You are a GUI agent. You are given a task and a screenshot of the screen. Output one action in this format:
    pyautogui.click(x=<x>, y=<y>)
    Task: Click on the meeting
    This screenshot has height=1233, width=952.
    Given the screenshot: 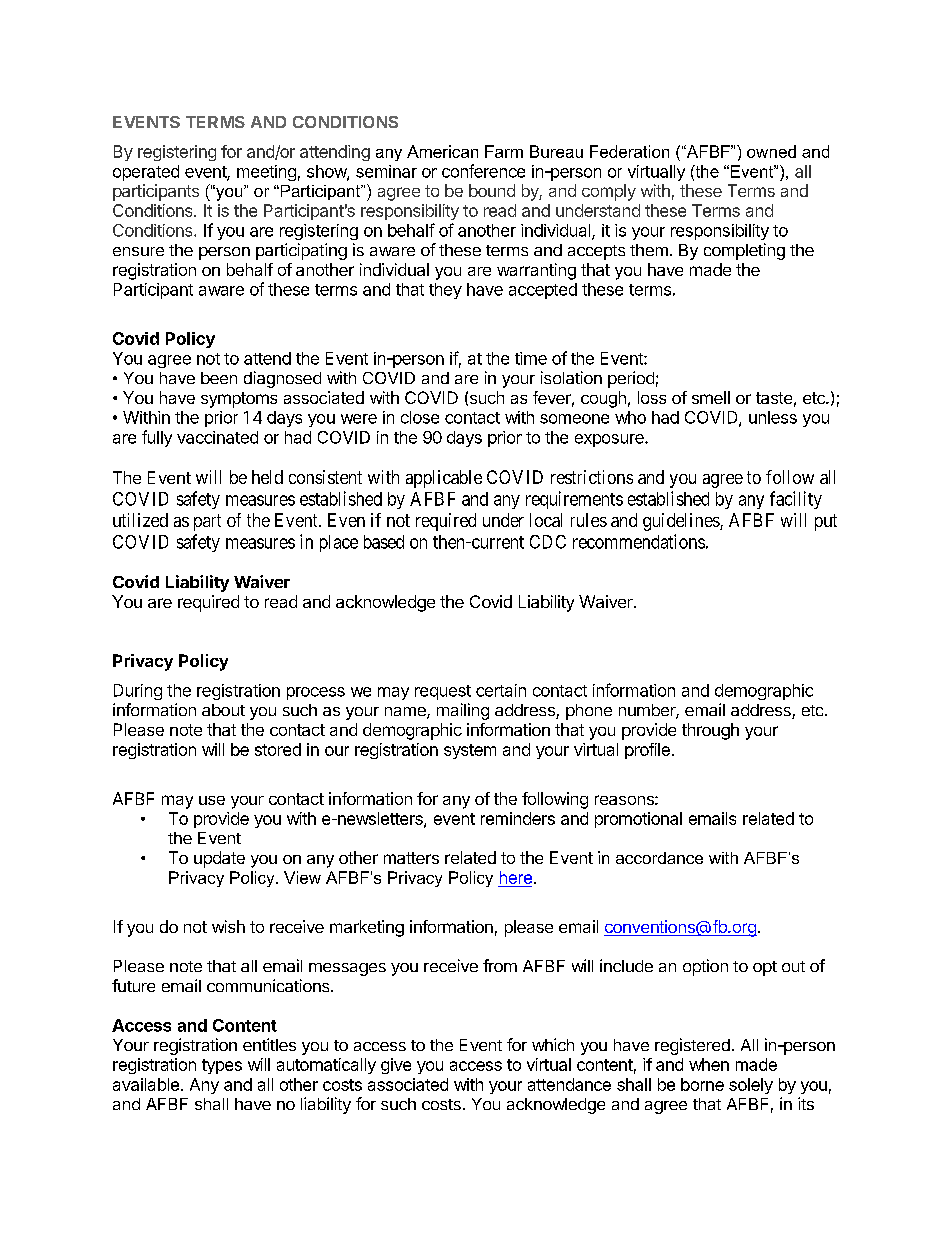 What is the action you would take?
    pyautogui.click(x=266, y=173)
